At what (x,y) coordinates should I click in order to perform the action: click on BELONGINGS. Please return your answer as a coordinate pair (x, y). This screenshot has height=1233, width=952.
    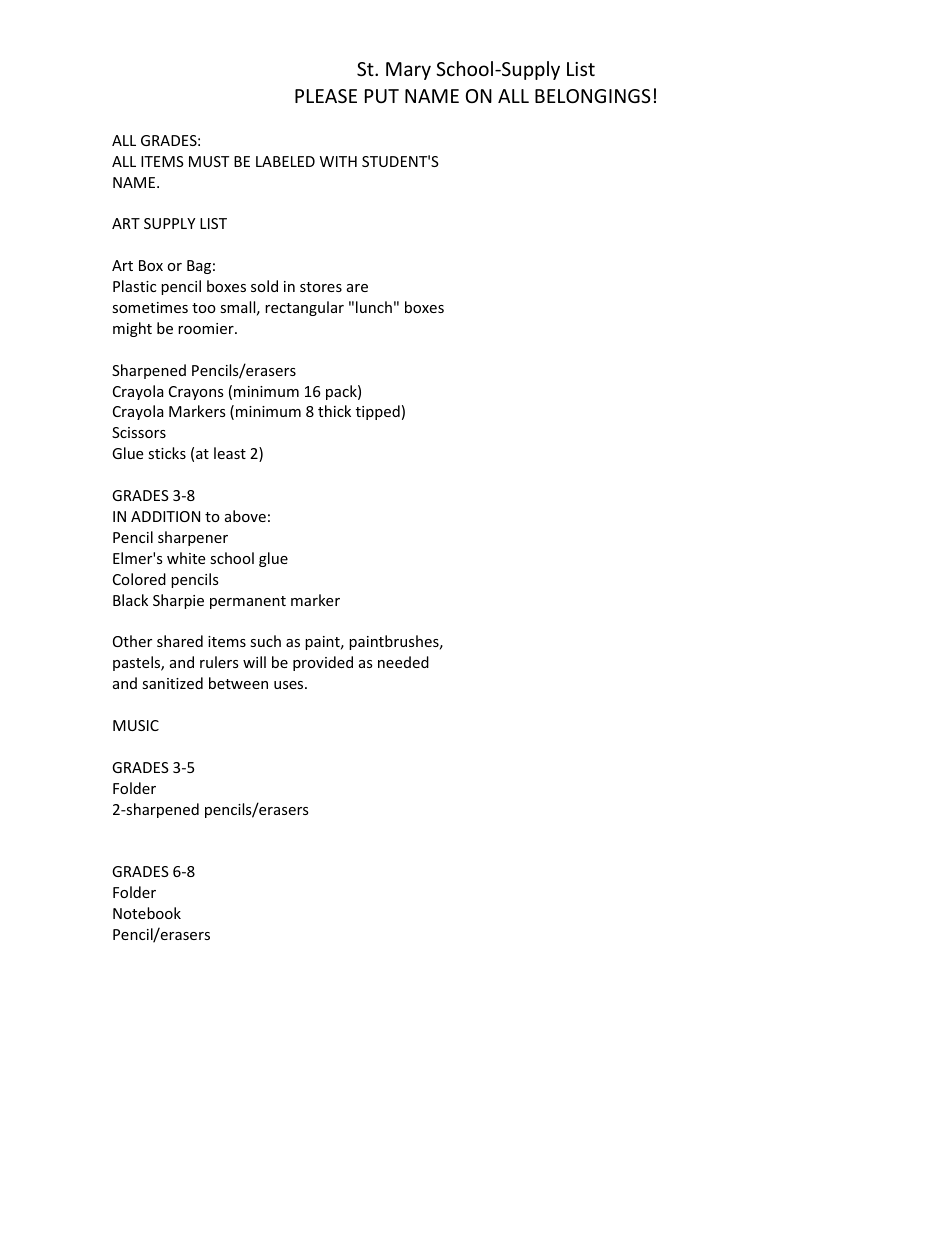
    Looking at the image, I should click on (593, 96).
